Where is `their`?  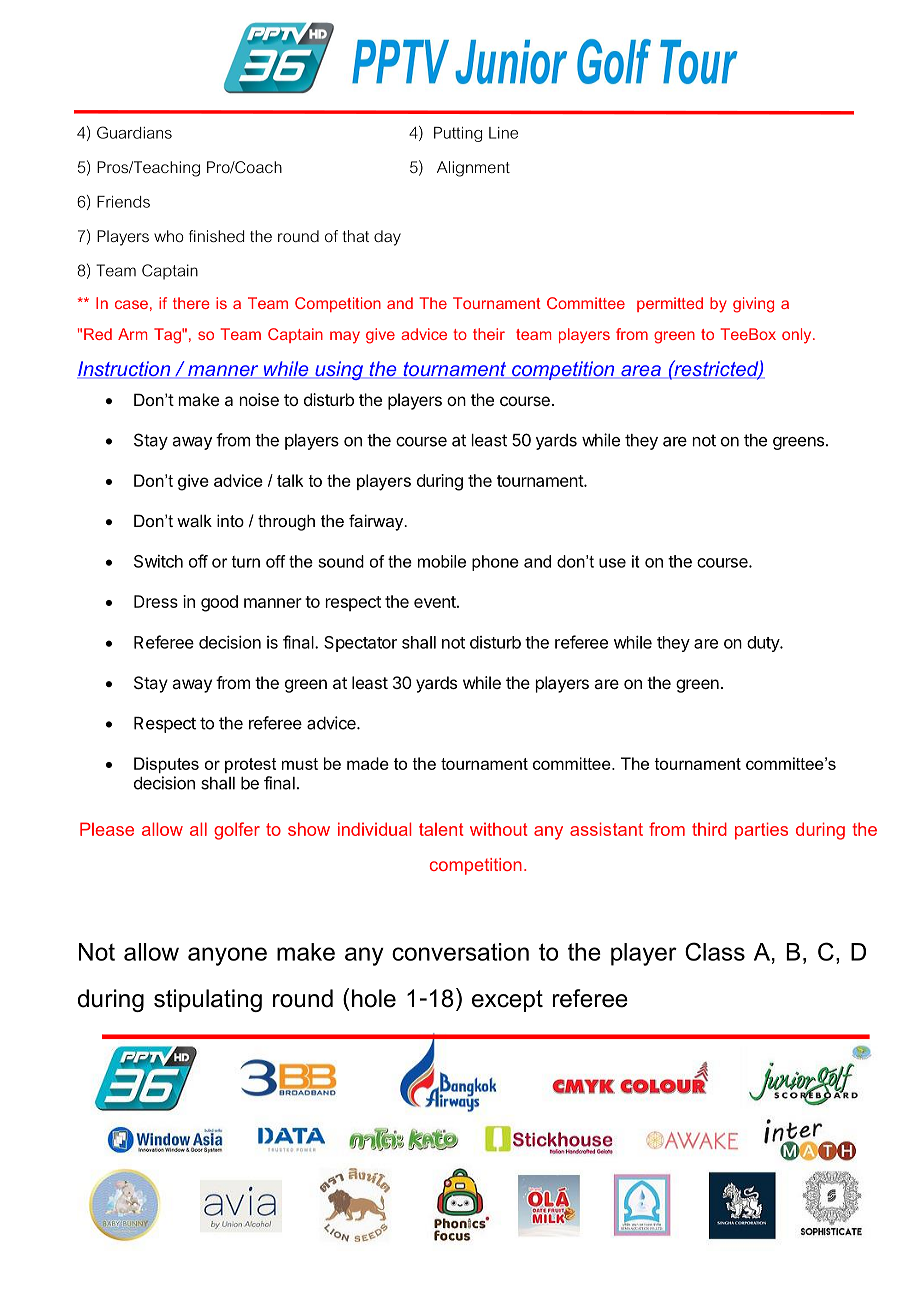
their is located at coordinates (489, 334).
